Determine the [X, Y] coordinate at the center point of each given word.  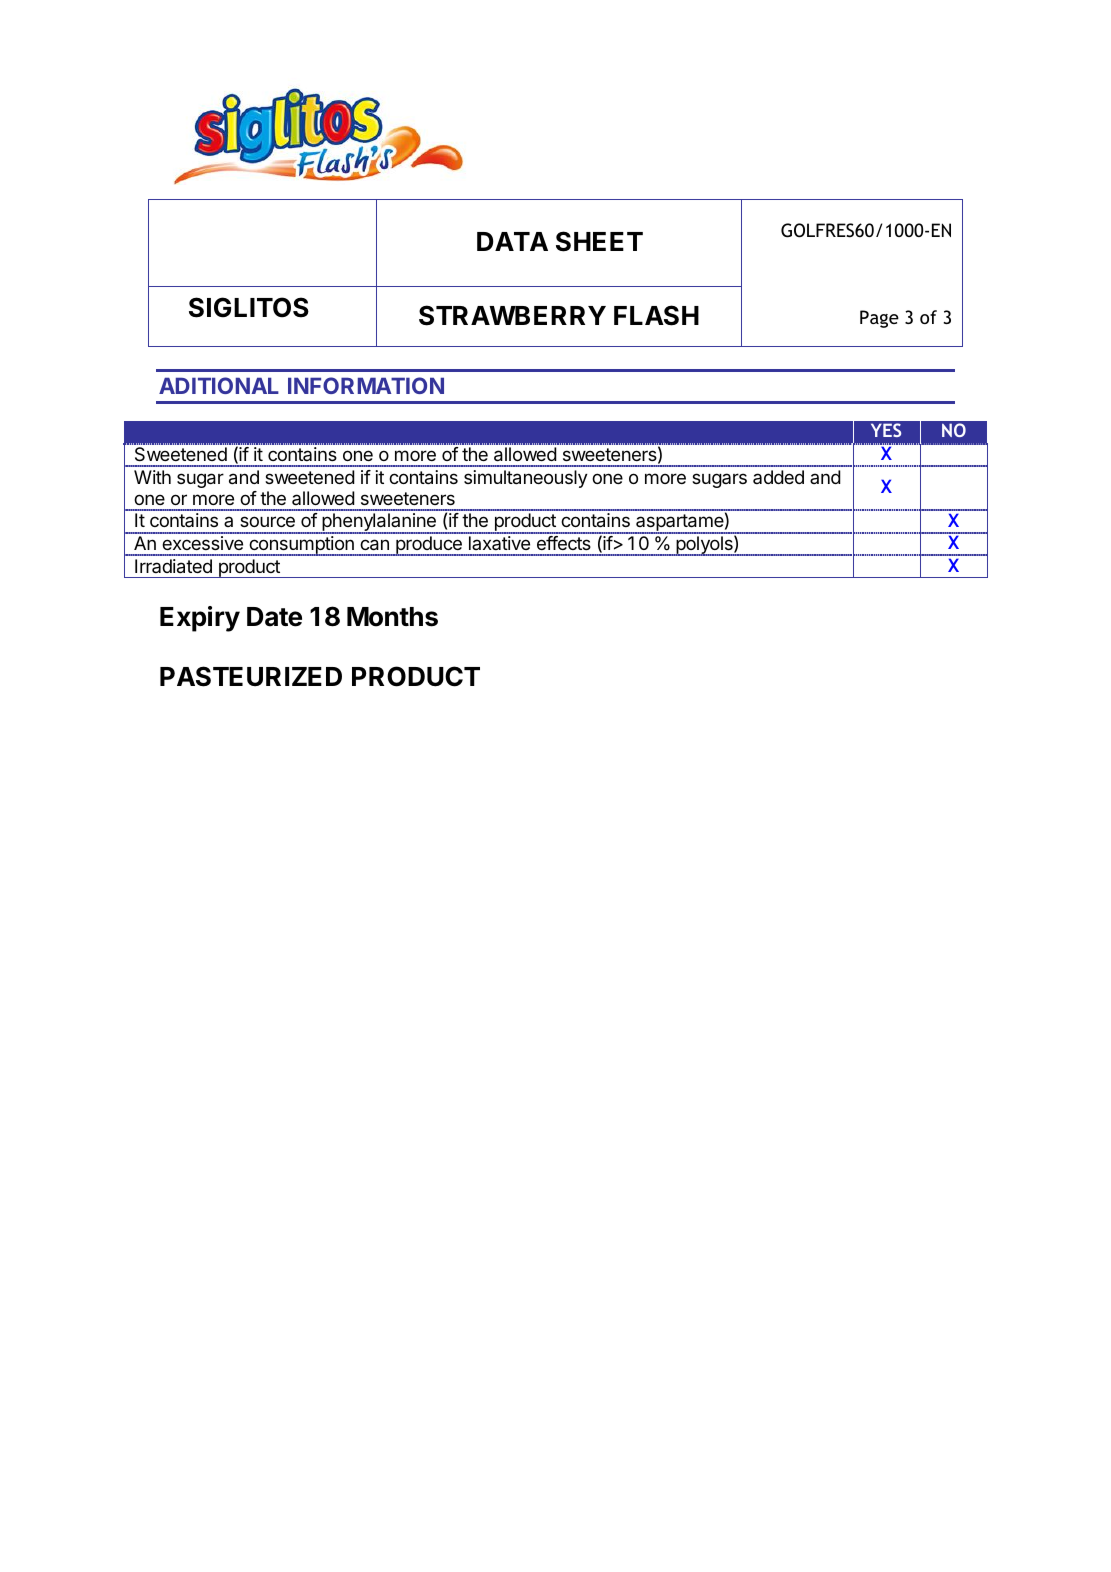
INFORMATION [366, 385]
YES [886, 430]
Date [274, 617]
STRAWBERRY [512, 315]
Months [392, 617]
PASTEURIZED [251, 676]
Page [879, 319]
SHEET [599, 241]
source [267, 521]
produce [429, 546]
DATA [512, 241]
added [778, 477]
